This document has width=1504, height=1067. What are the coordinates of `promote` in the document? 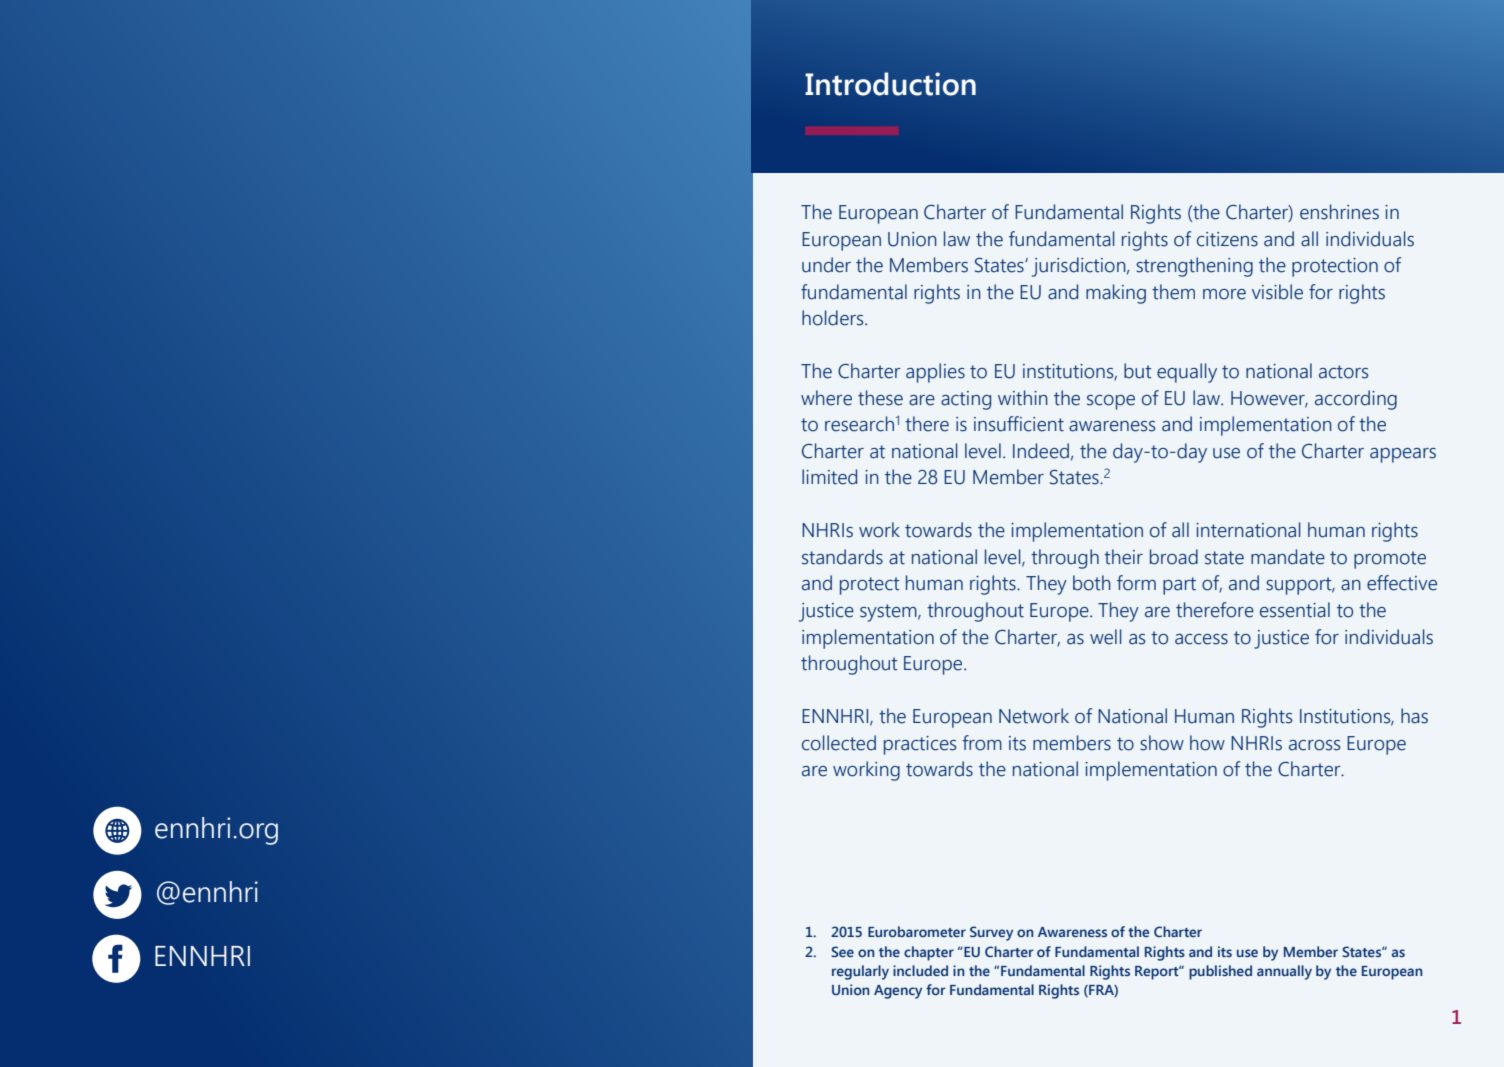 It's located at (1390, 560).
